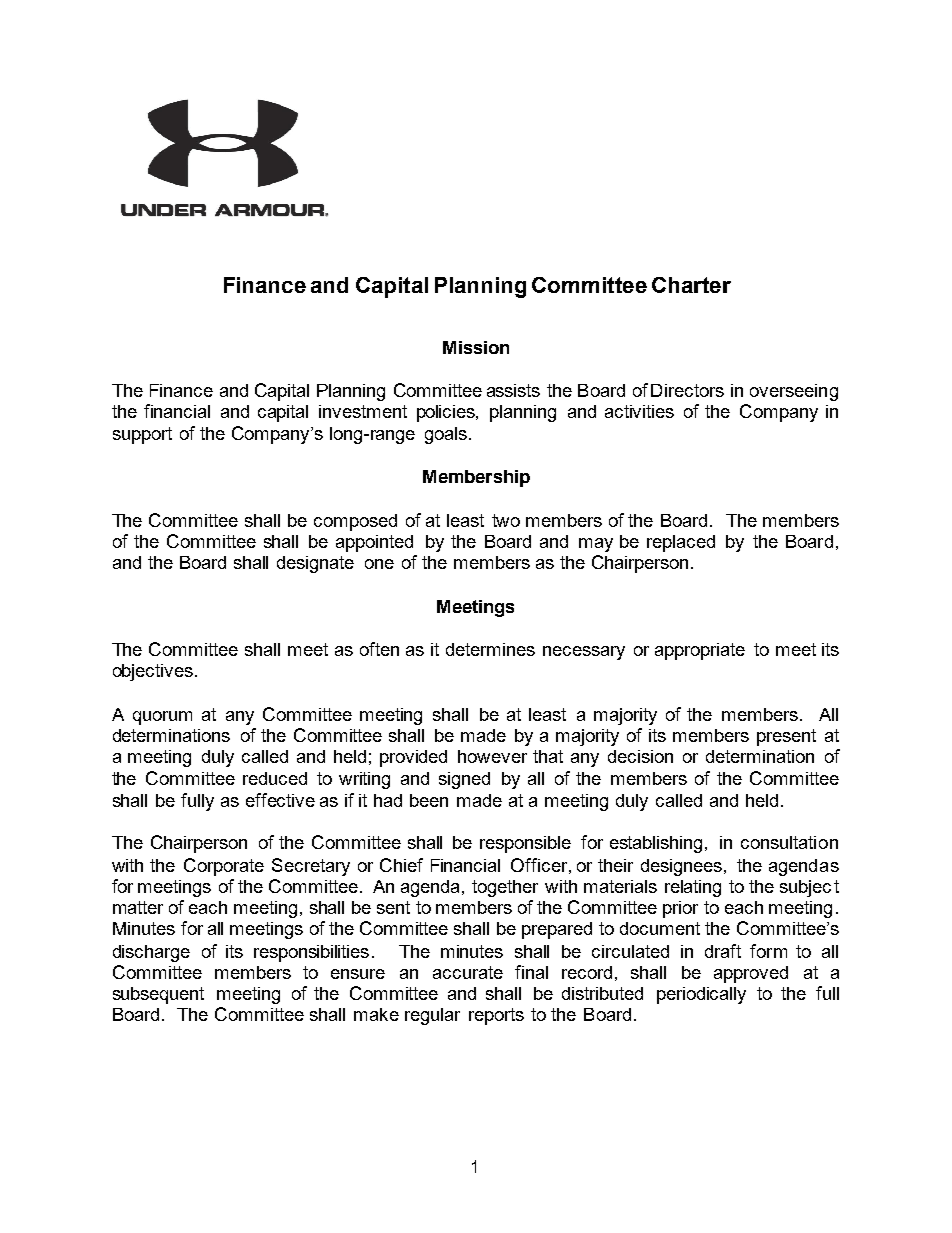  I want to click on two, so click(506, 520).
